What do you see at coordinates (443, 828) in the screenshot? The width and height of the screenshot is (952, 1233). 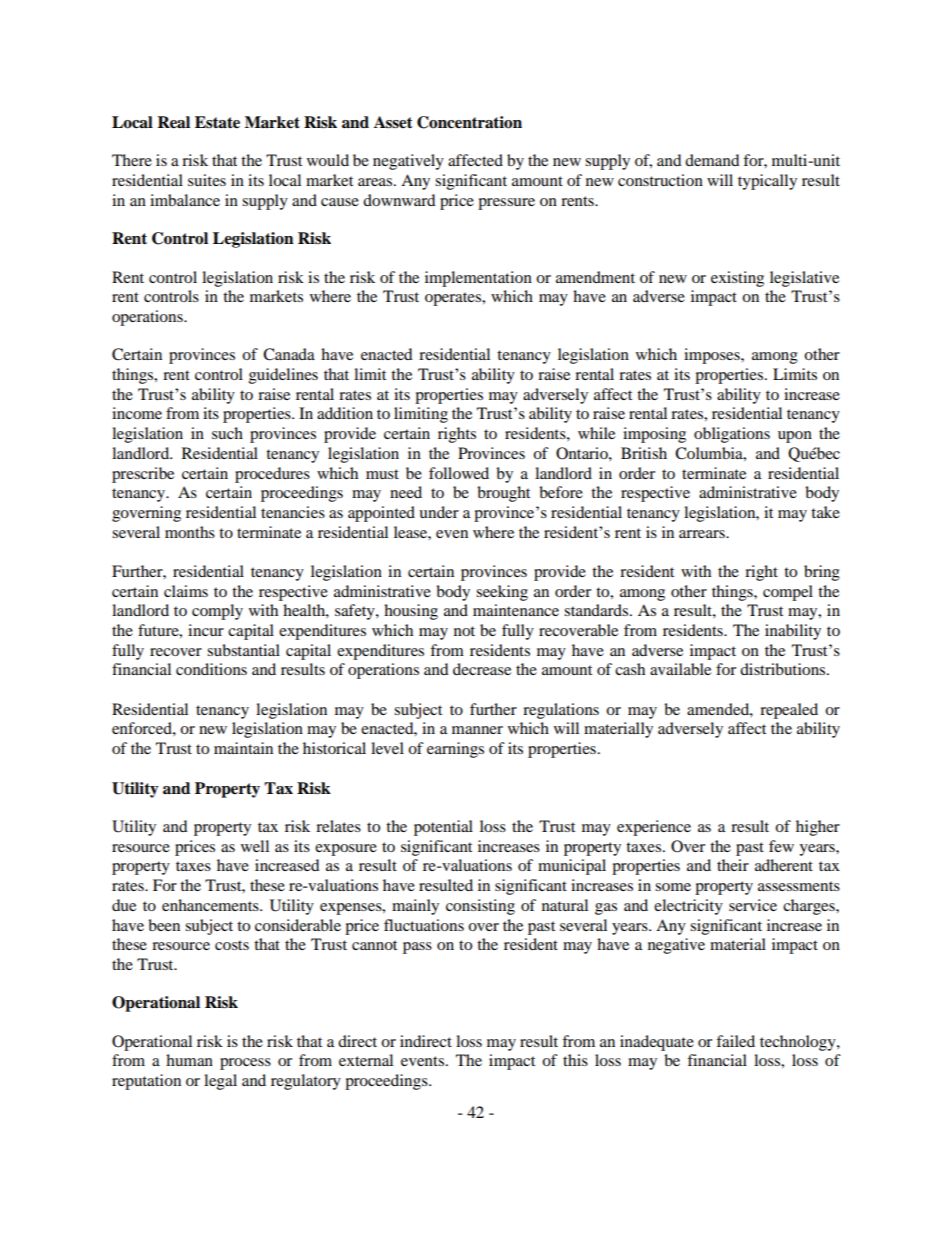 I see `potential` at bounding box center [443, 828].
